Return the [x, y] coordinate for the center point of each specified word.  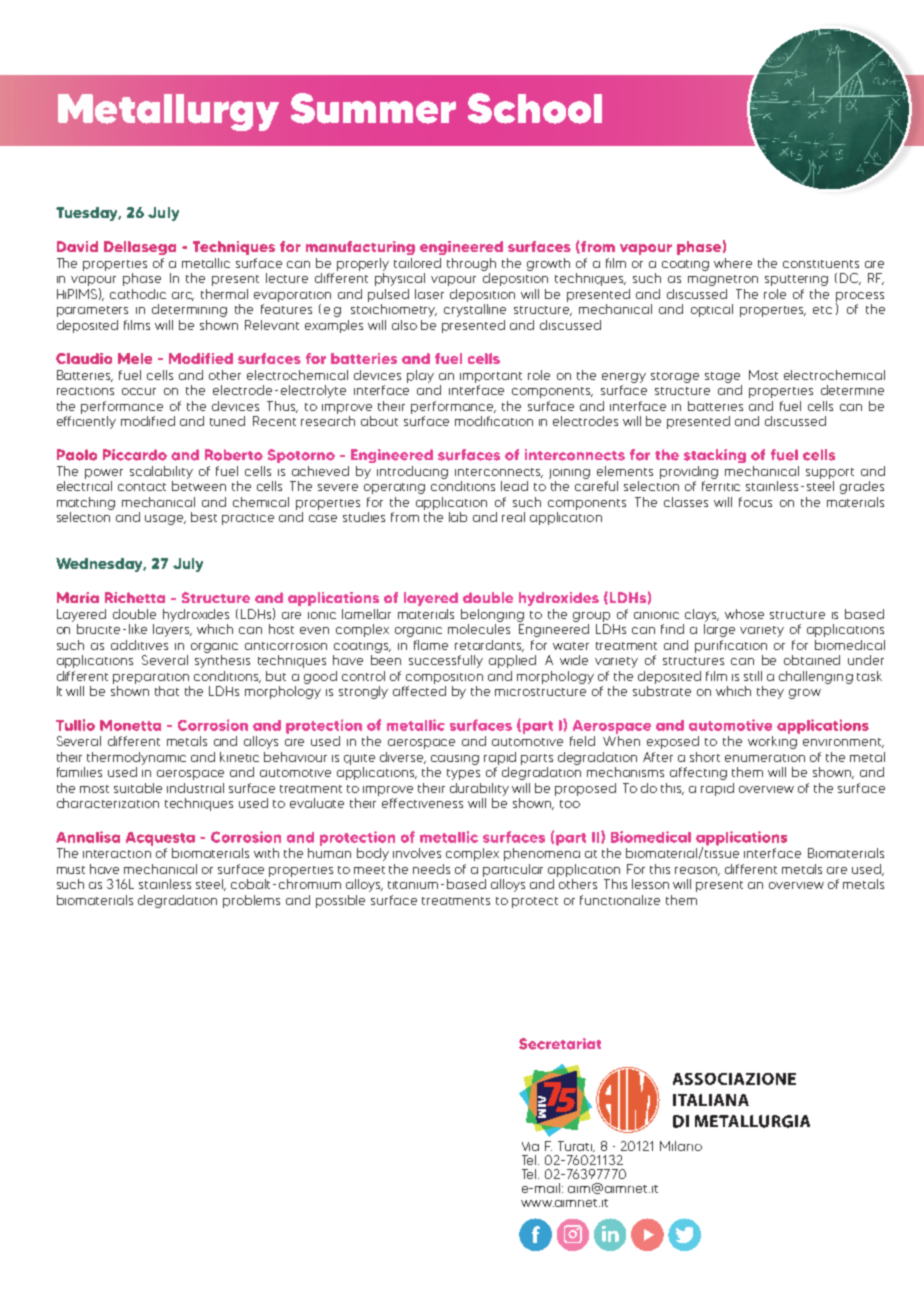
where [733, 263]
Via [530, 1146]
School [535, 108]
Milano [681, 1146]
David [77, 246]
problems [251, 901]
